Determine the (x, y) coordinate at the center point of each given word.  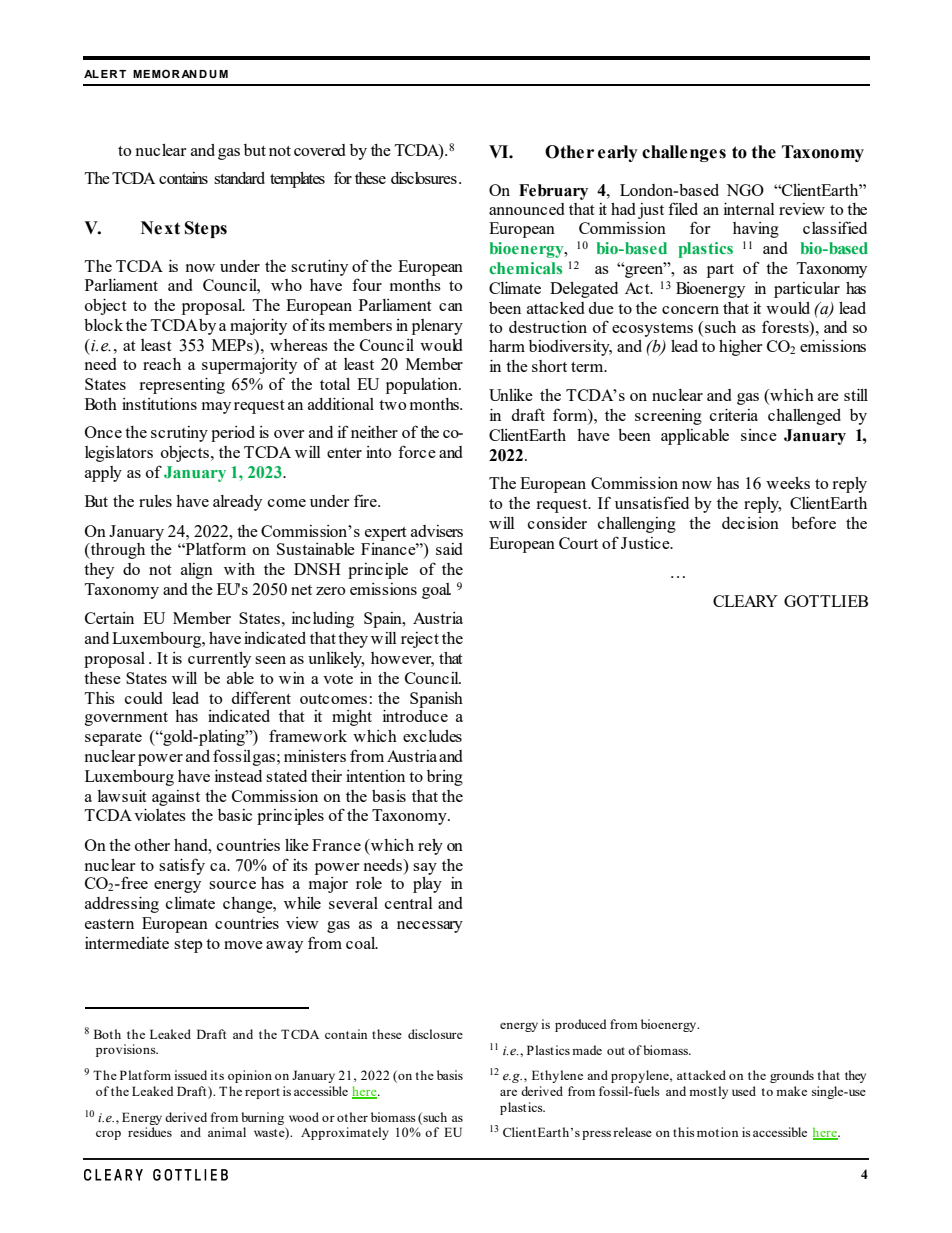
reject (420, 640)
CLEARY (745, 601)
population (423, 386)
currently (219, 660)
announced (527, 209)
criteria (734, 415)
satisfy (182, 866)
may (216, 408)
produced (581, 1025)
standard (239, 178)
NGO (745, 190)
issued (190, 1075)
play (427, 885)
